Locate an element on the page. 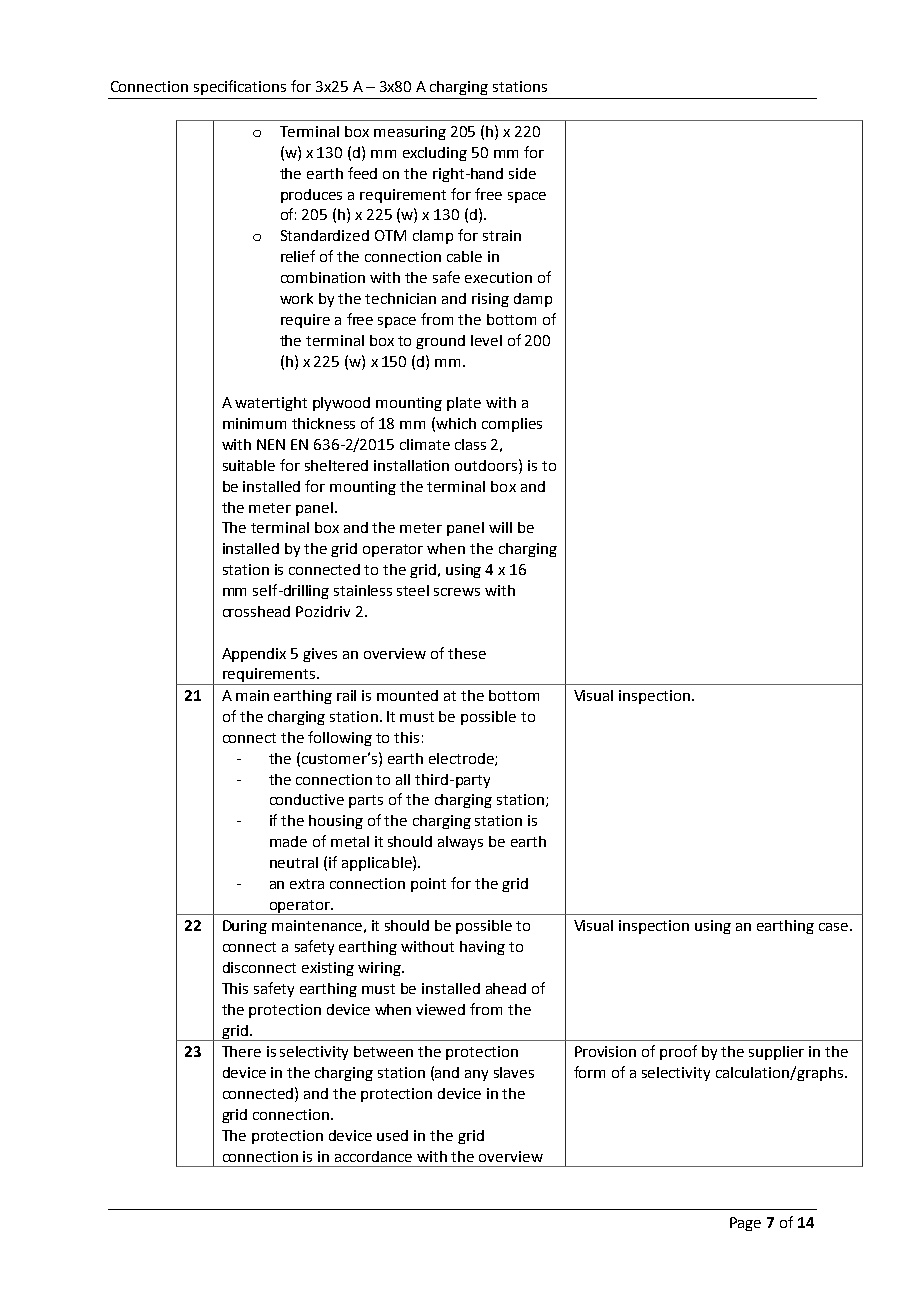 The height and width of the image is (1308, 924). these is located at coordinates (467, 653).
